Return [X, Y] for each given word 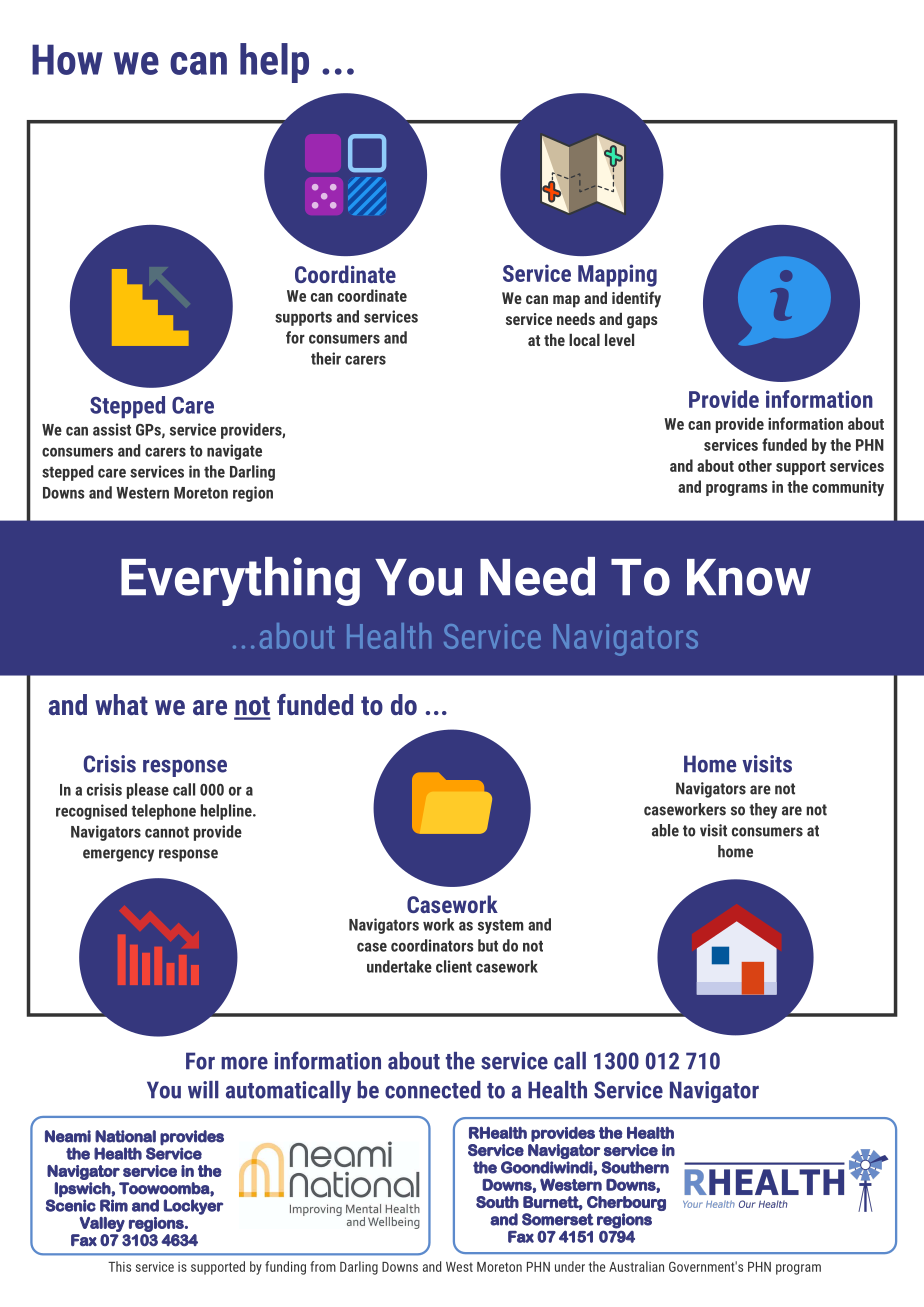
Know [749, 577]
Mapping [617, 275]
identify [636, 299]
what [121, 704]
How [67, 59]
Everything [240, 581]
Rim [114, 1205]
